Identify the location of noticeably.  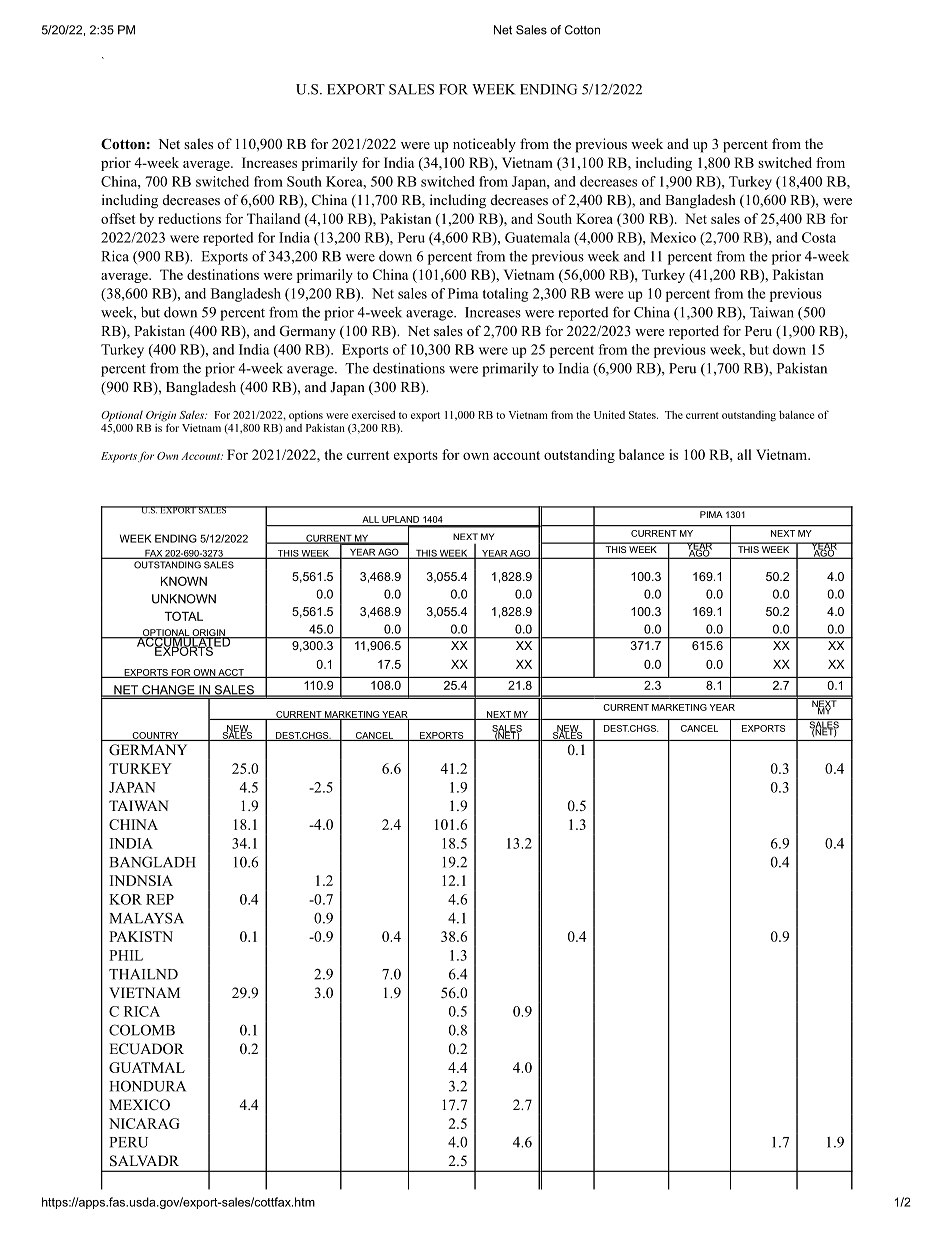
(484, 145).
